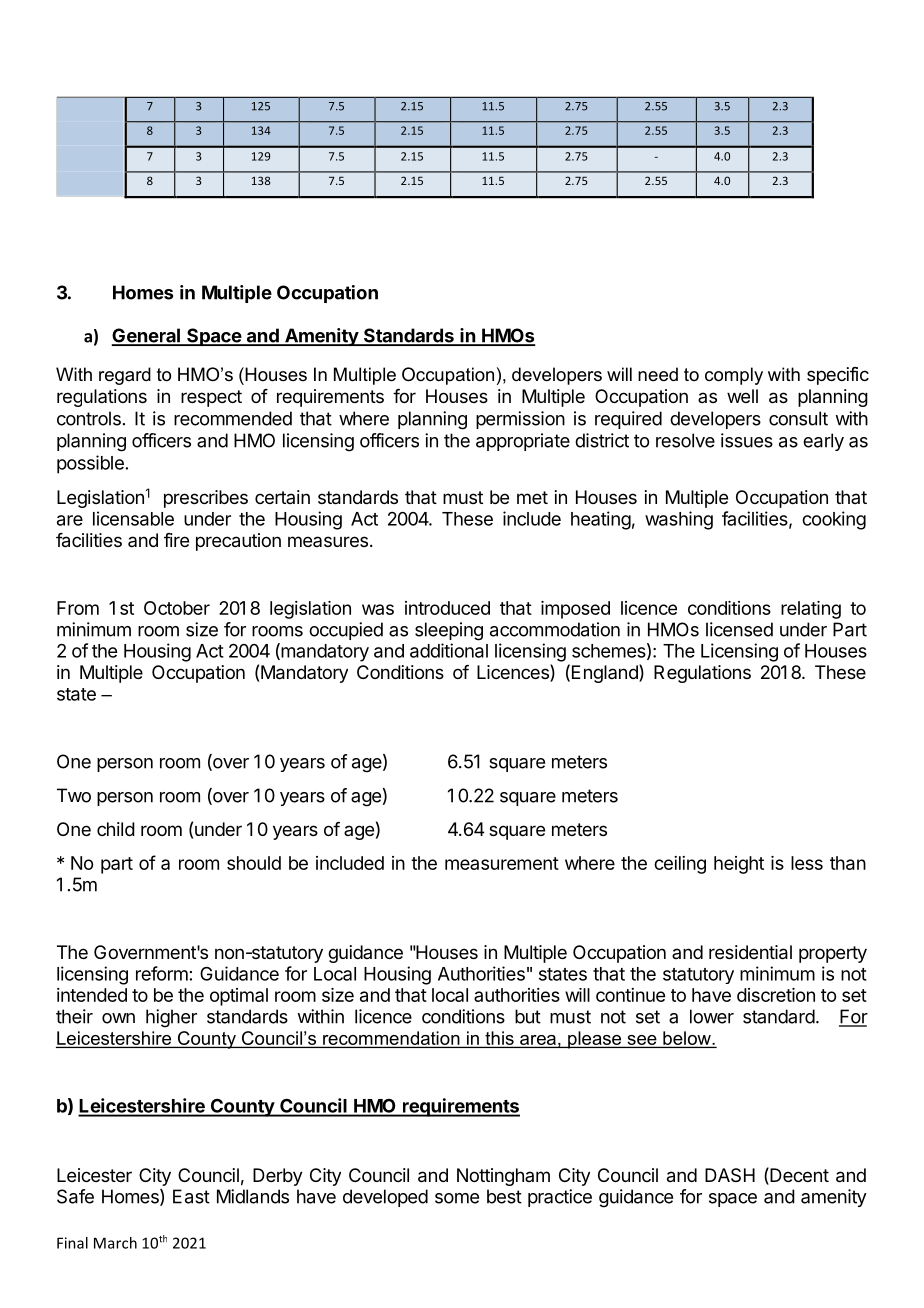  What do you see at coordinates (191, 1196) in the document?
I see `East` at bounding box center [191, 1196].
